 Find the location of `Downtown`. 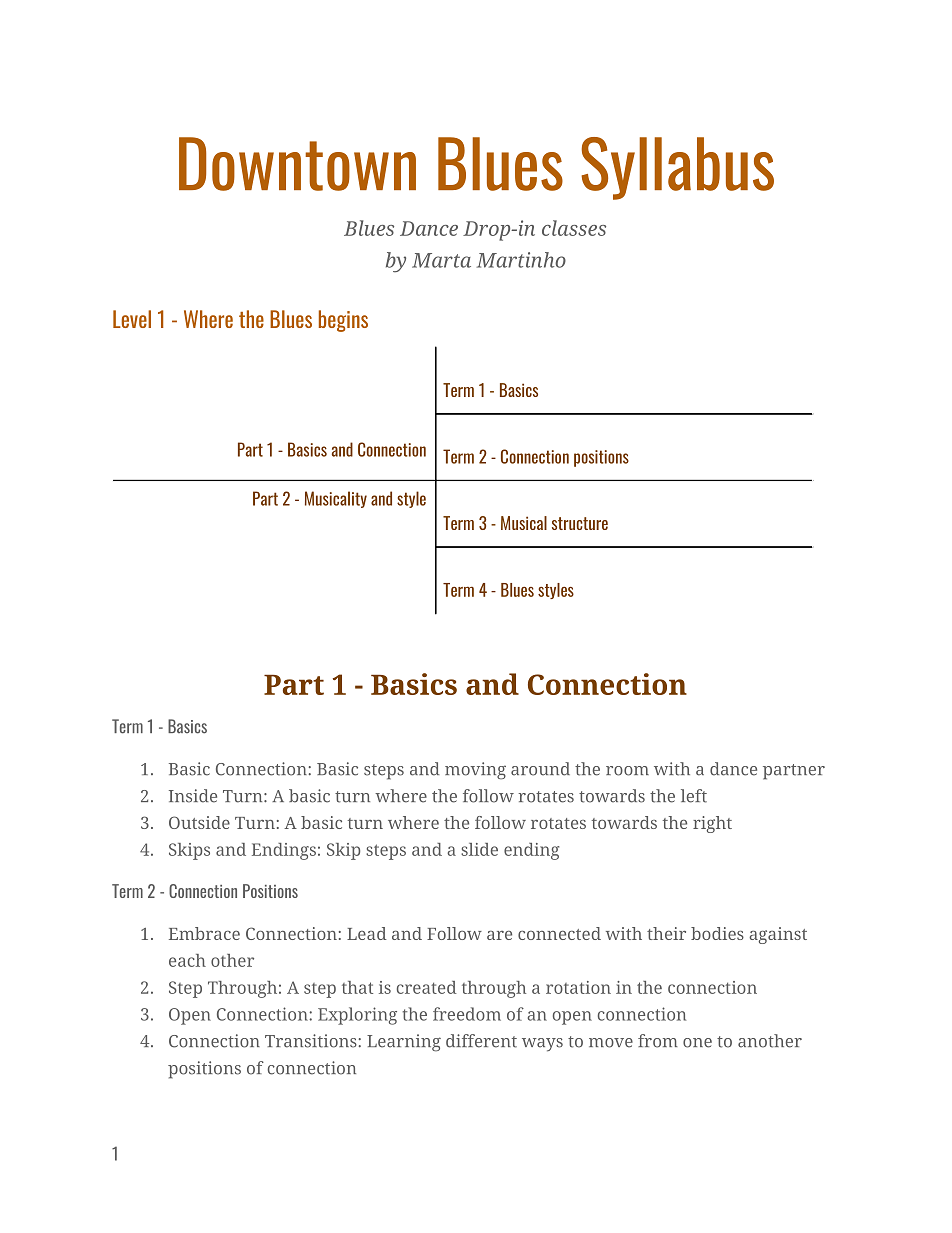

Downtown is located at coordinates (297, 164).
